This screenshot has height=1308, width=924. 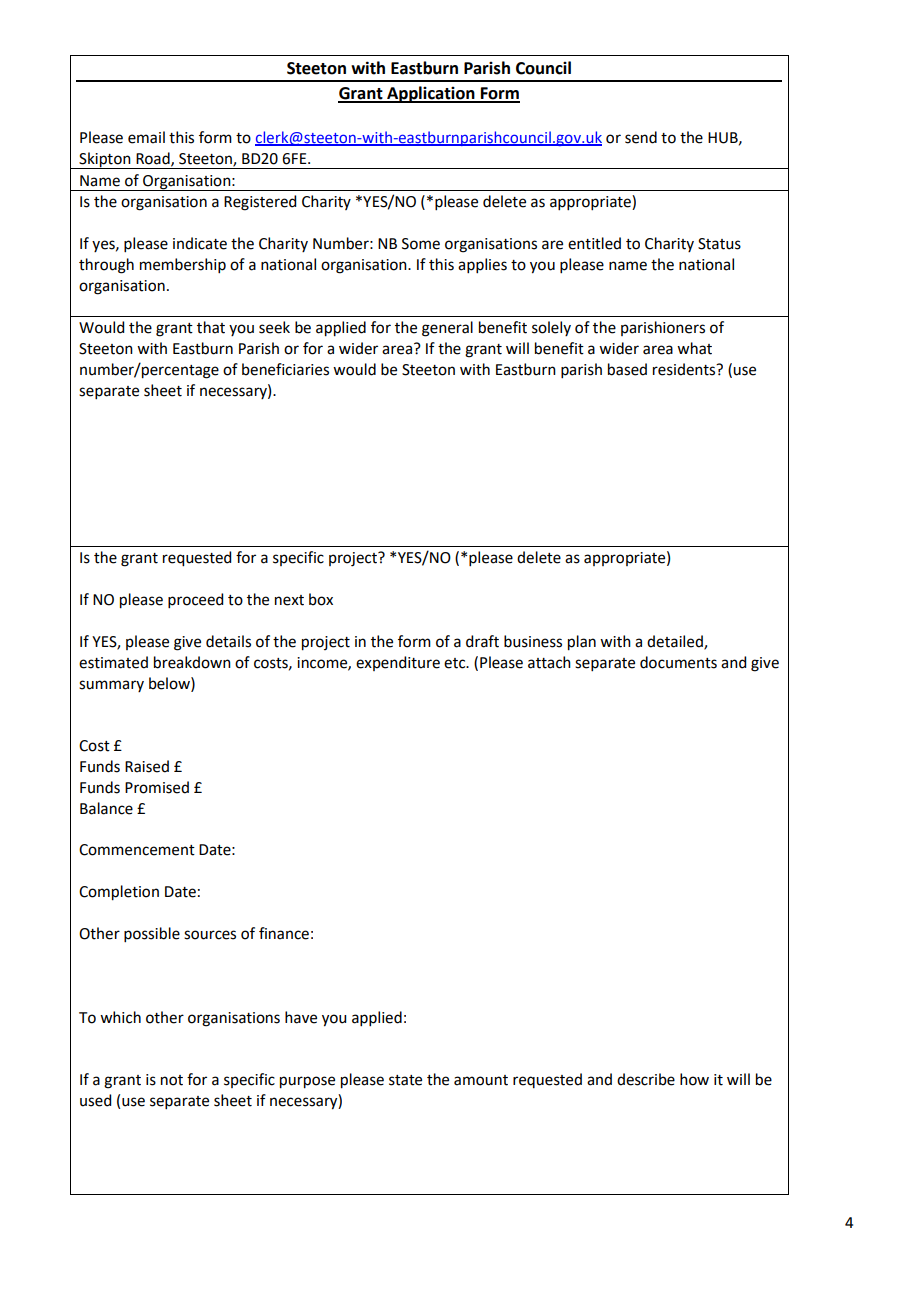 I want to click on email, so click(x=146, y=137).
